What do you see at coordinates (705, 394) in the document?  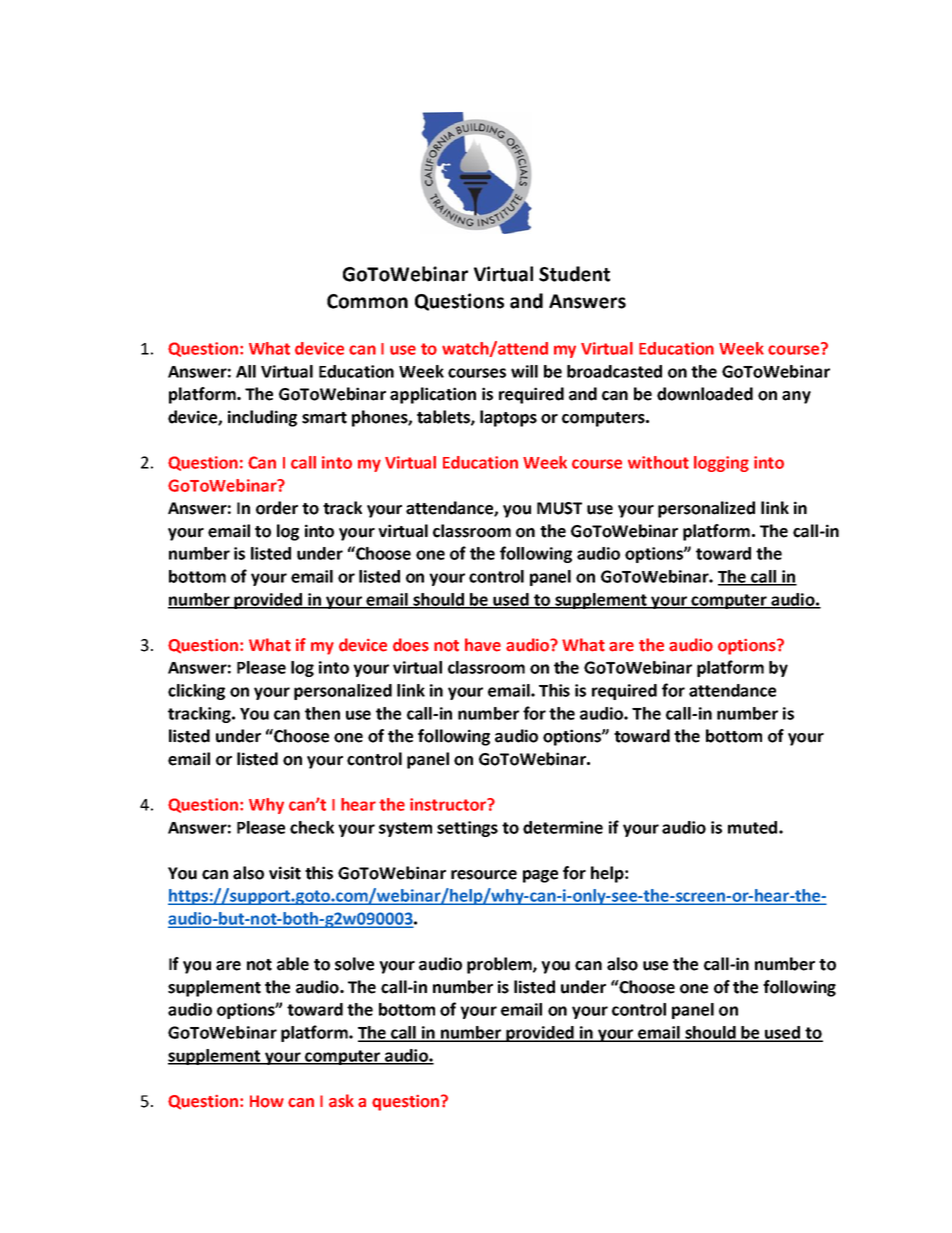 I see `downloaded` at bounding box center [705, 394].
